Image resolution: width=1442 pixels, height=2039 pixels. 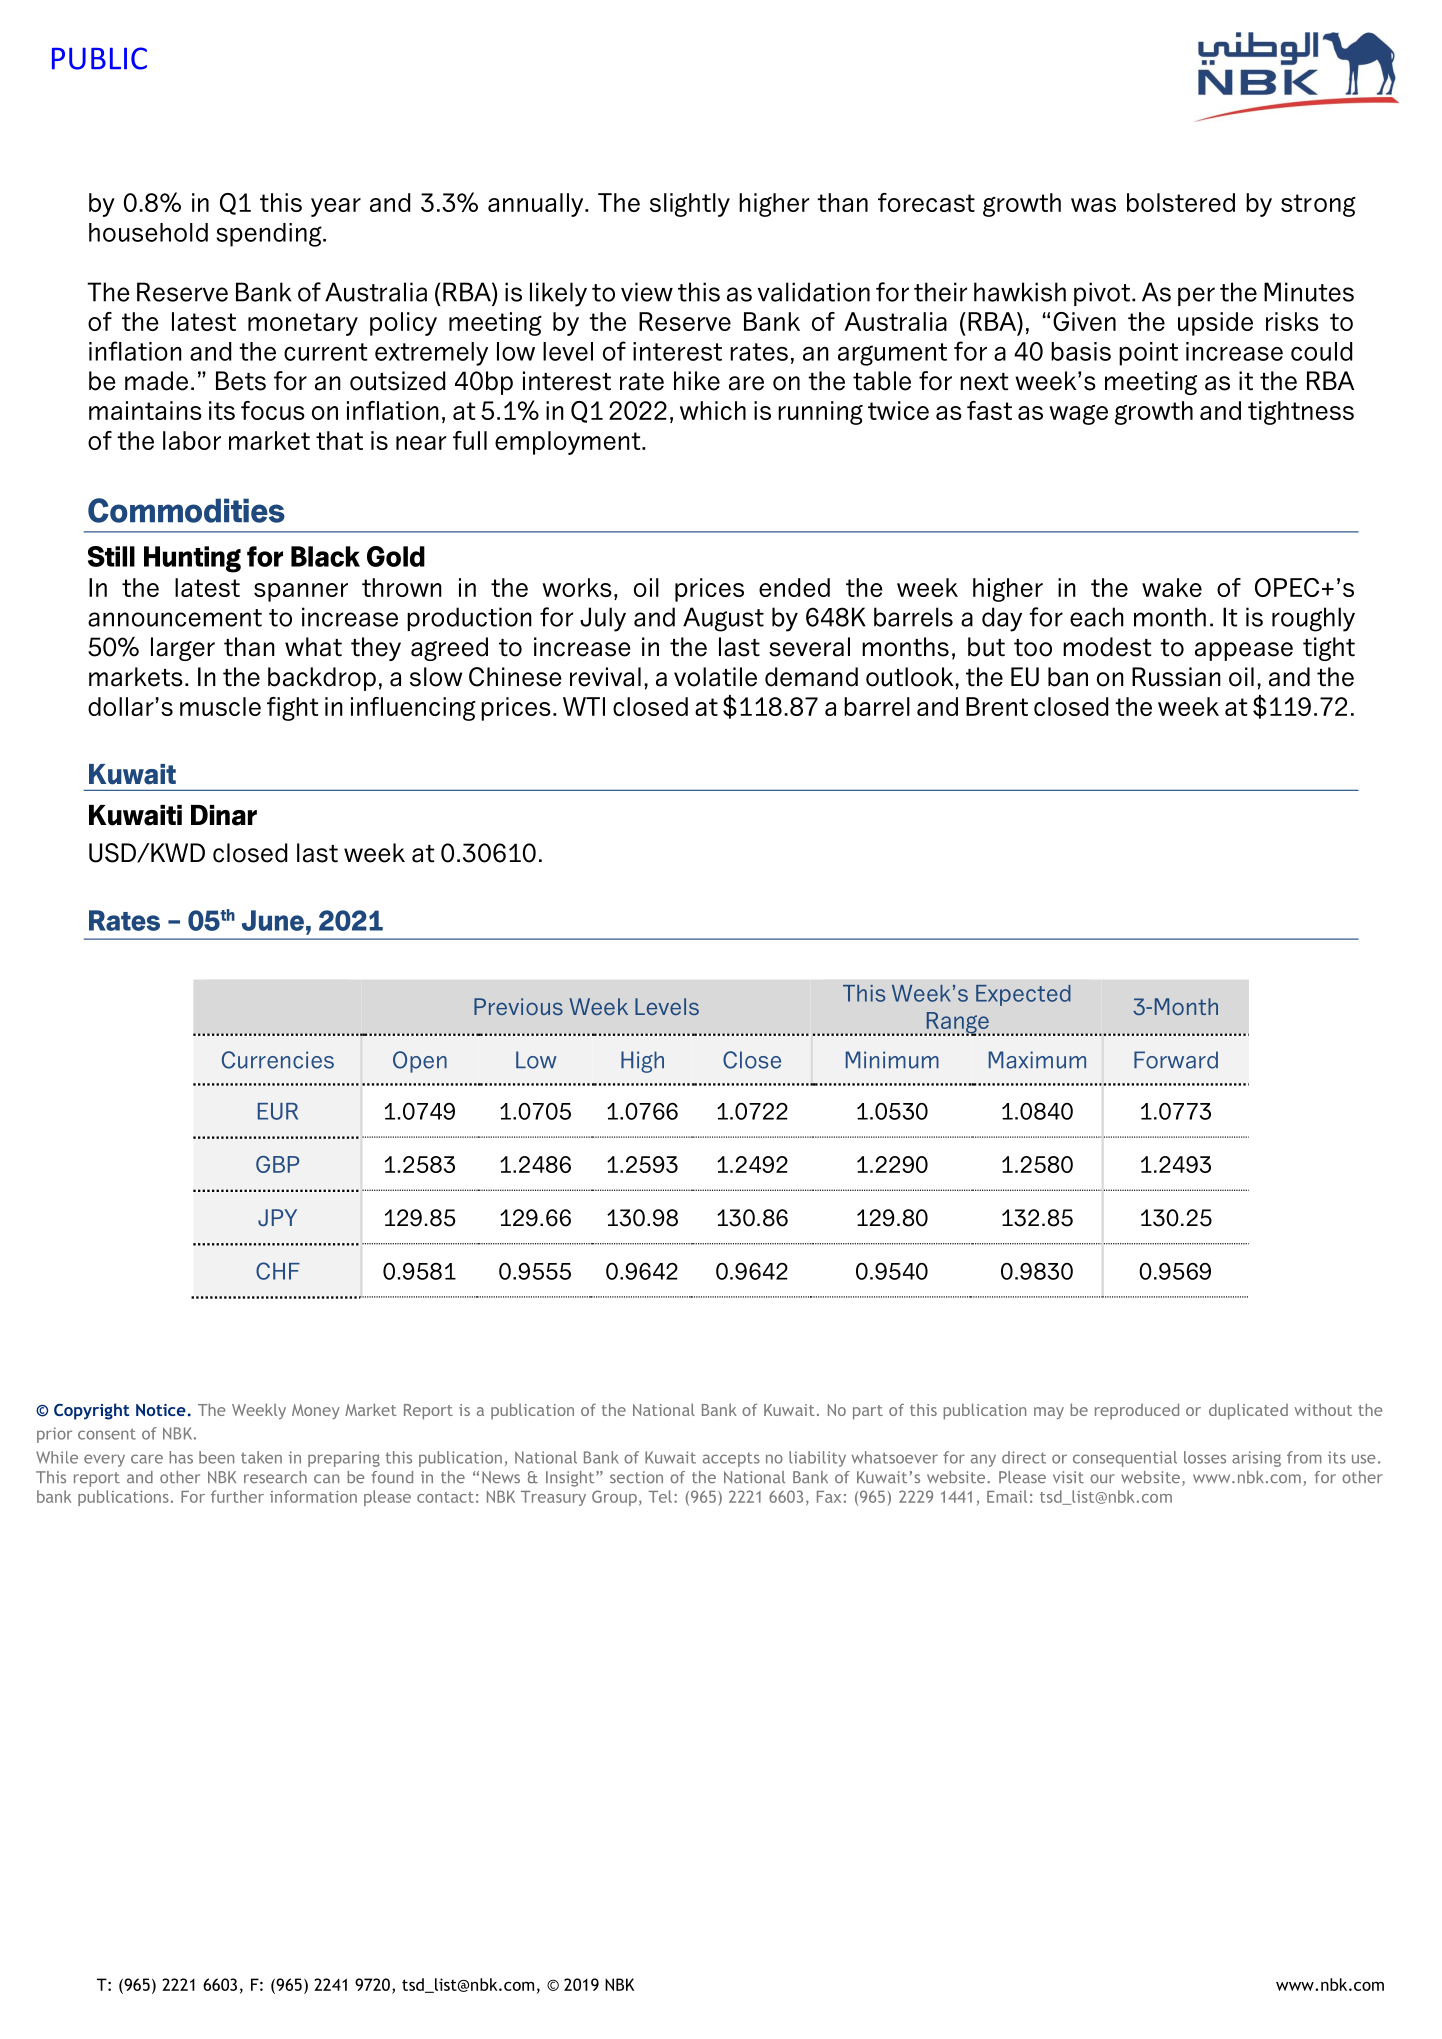 What do you see at coordinates (183, 649) in the screenshot?
I see `larger` at bounding box center [183, 649].
